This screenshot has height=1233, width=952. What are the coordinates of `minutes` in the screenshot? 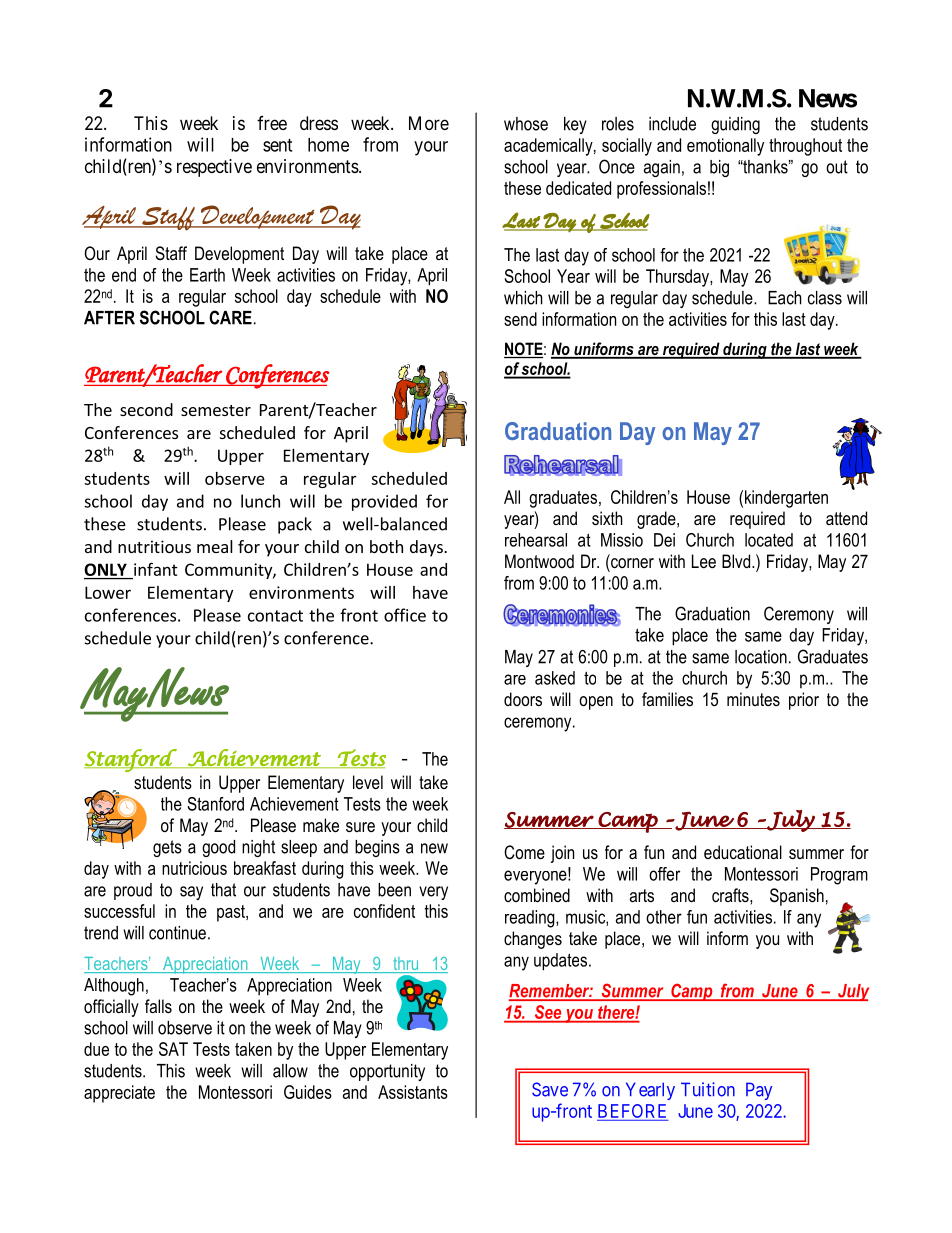 It's located at (753, 699).
